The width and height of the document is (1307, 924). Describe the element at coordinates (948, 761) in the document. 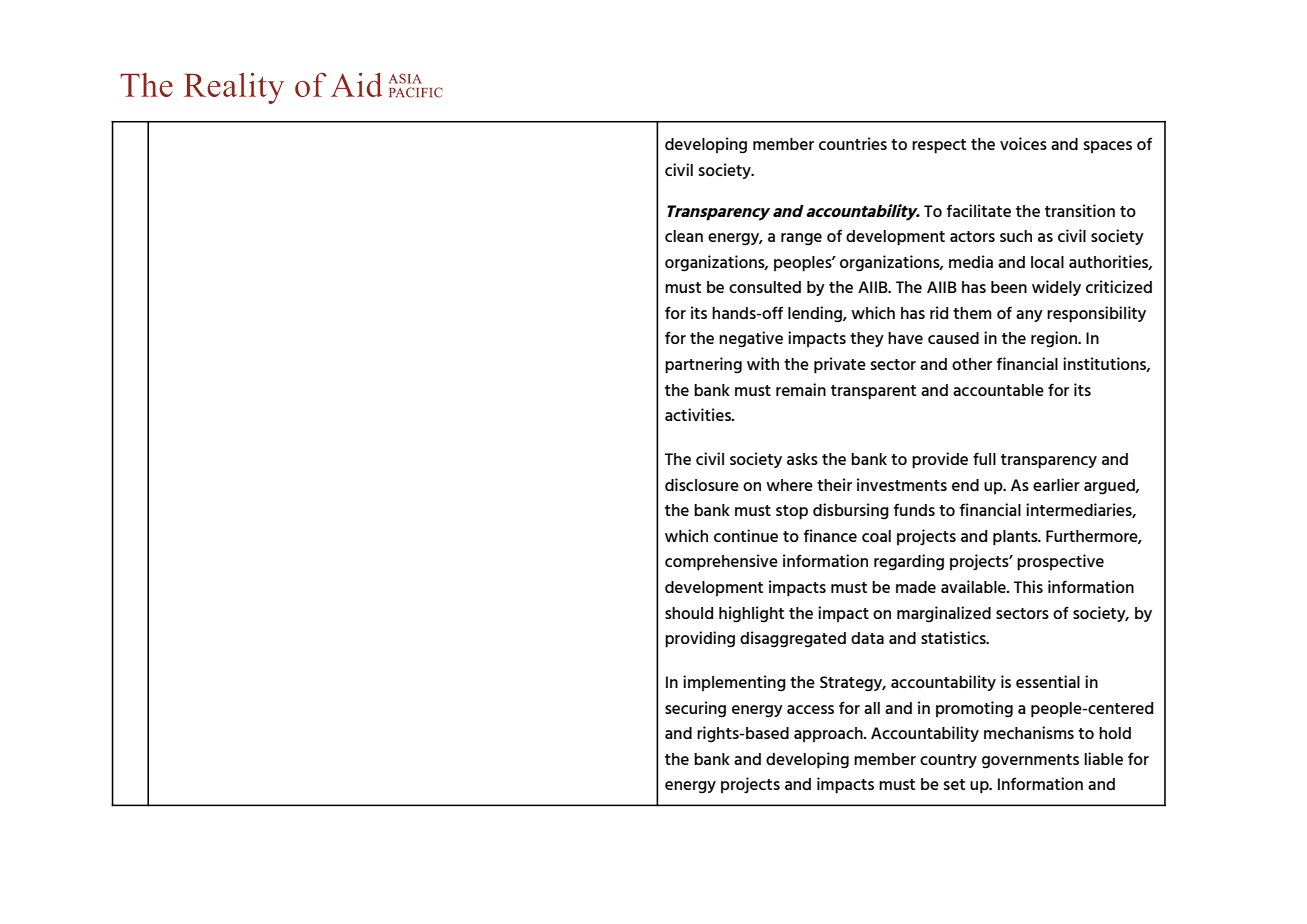

I see `country` at that location.
